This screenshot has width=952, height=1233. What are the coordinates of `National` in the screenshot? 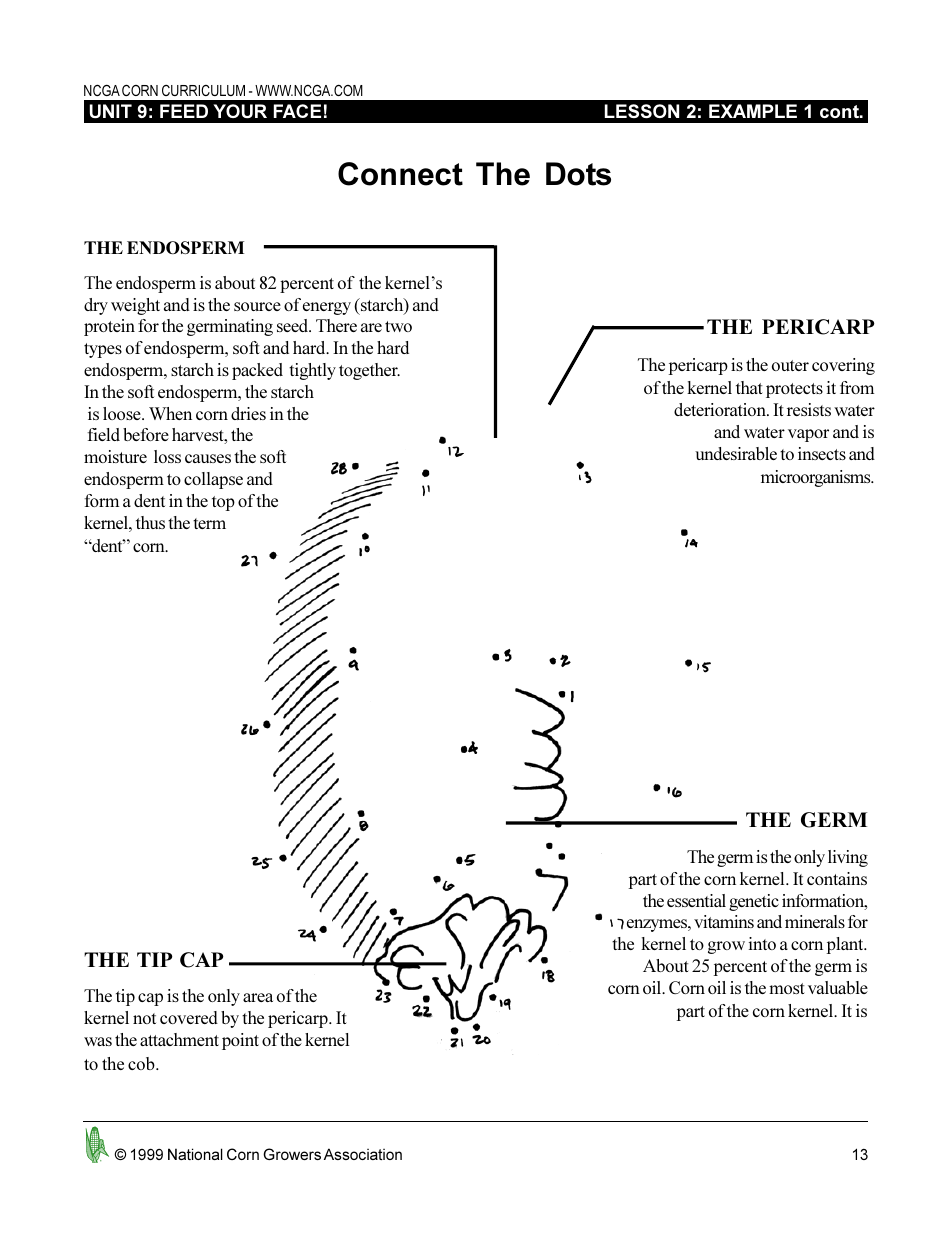 It's located at (195, 1154).
